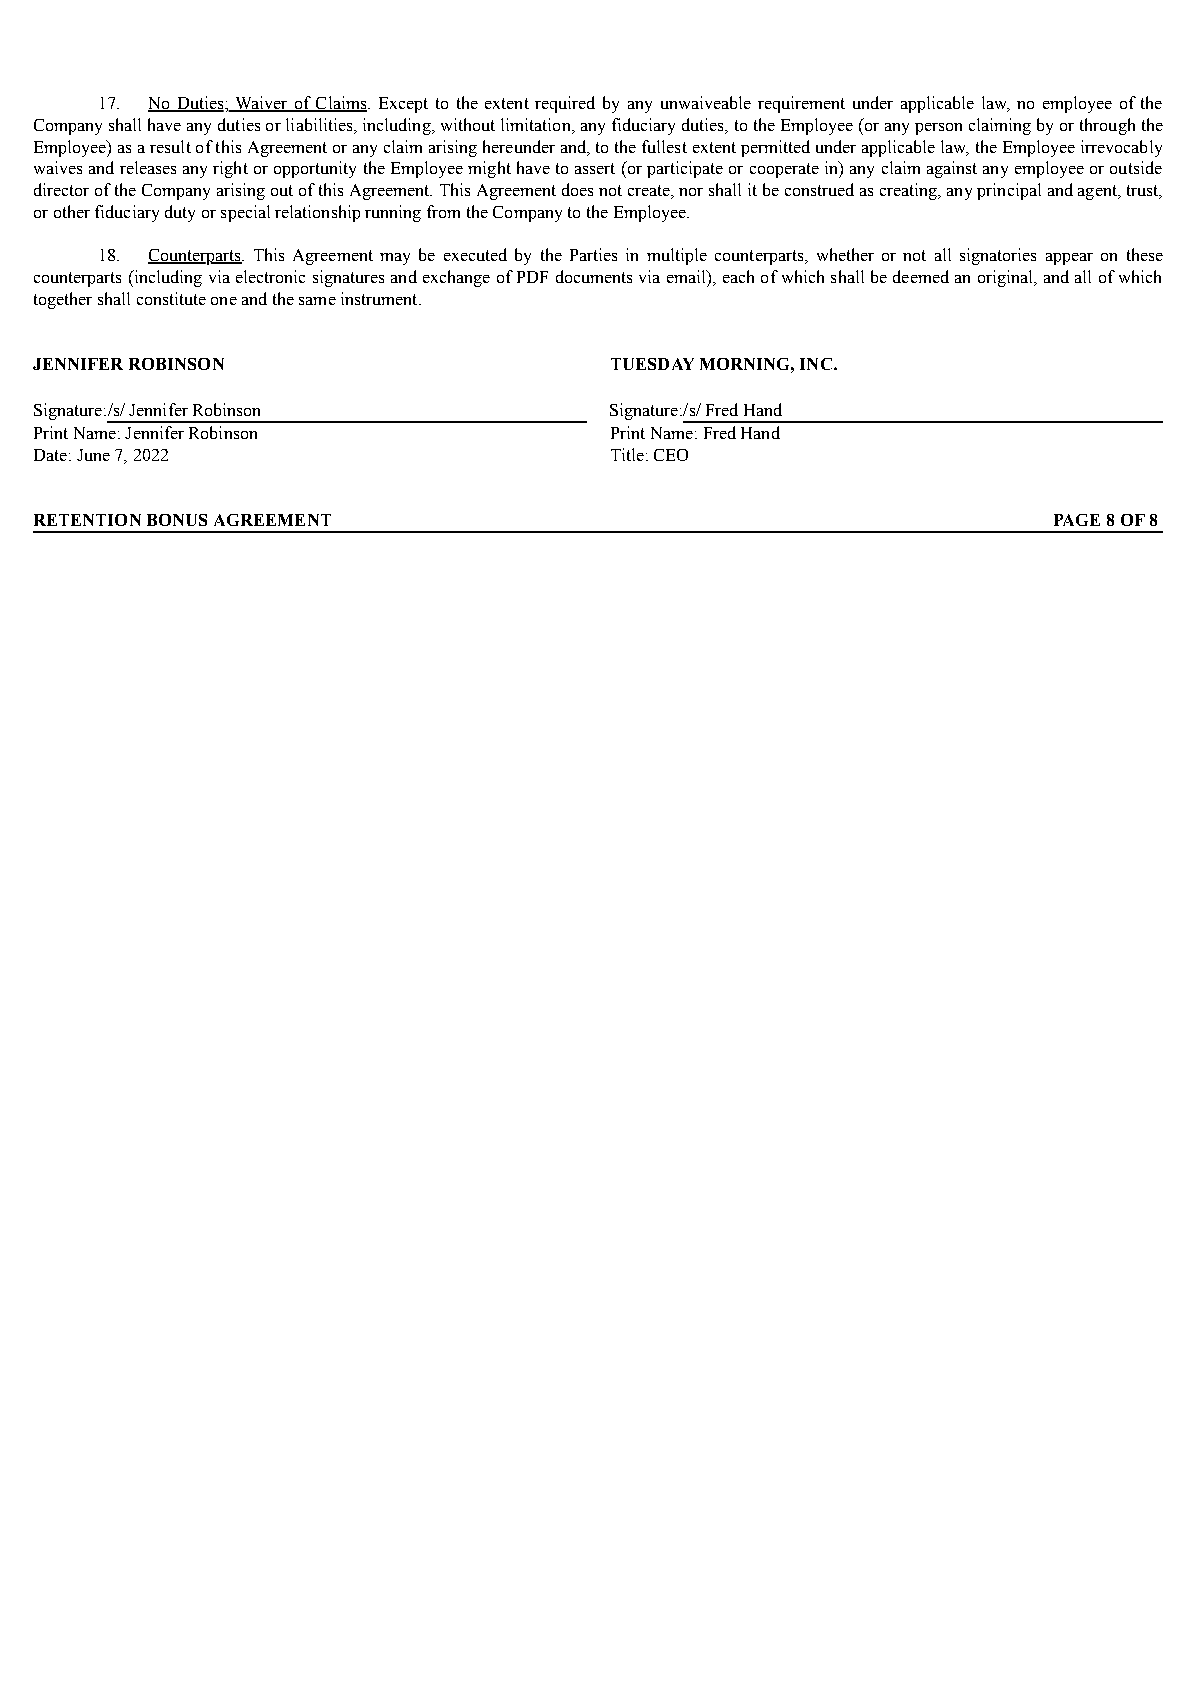  Describe the element at coordinates (938, 129) in the image. I see `person` at that location.
